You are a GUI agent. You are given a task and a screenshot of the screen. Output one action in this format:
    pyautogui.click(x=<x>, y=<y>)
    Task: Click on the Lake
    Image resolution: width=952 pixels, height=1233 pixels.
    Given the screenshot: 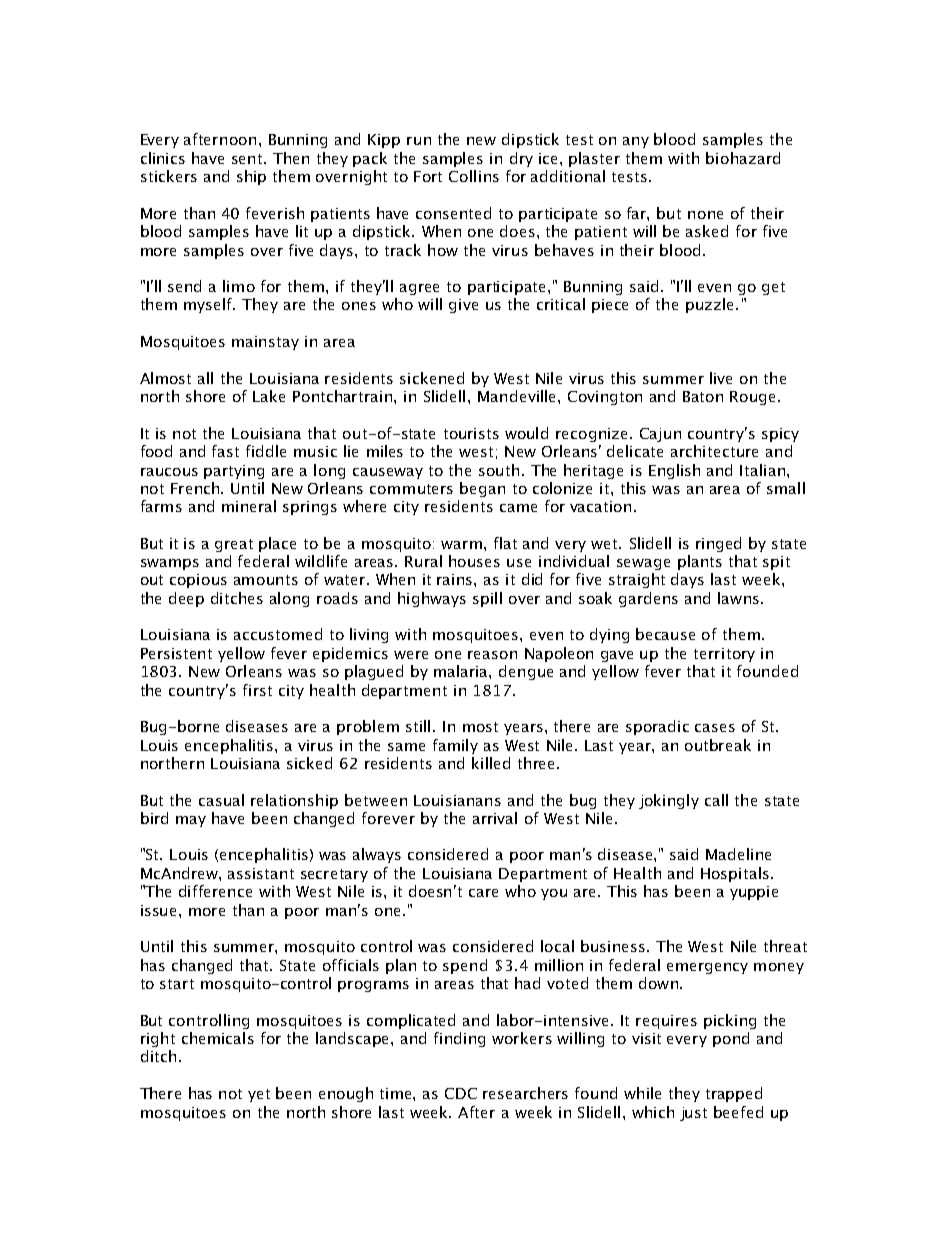 What is the action you would take?
    pyautogui.click(x=269, y=396)
